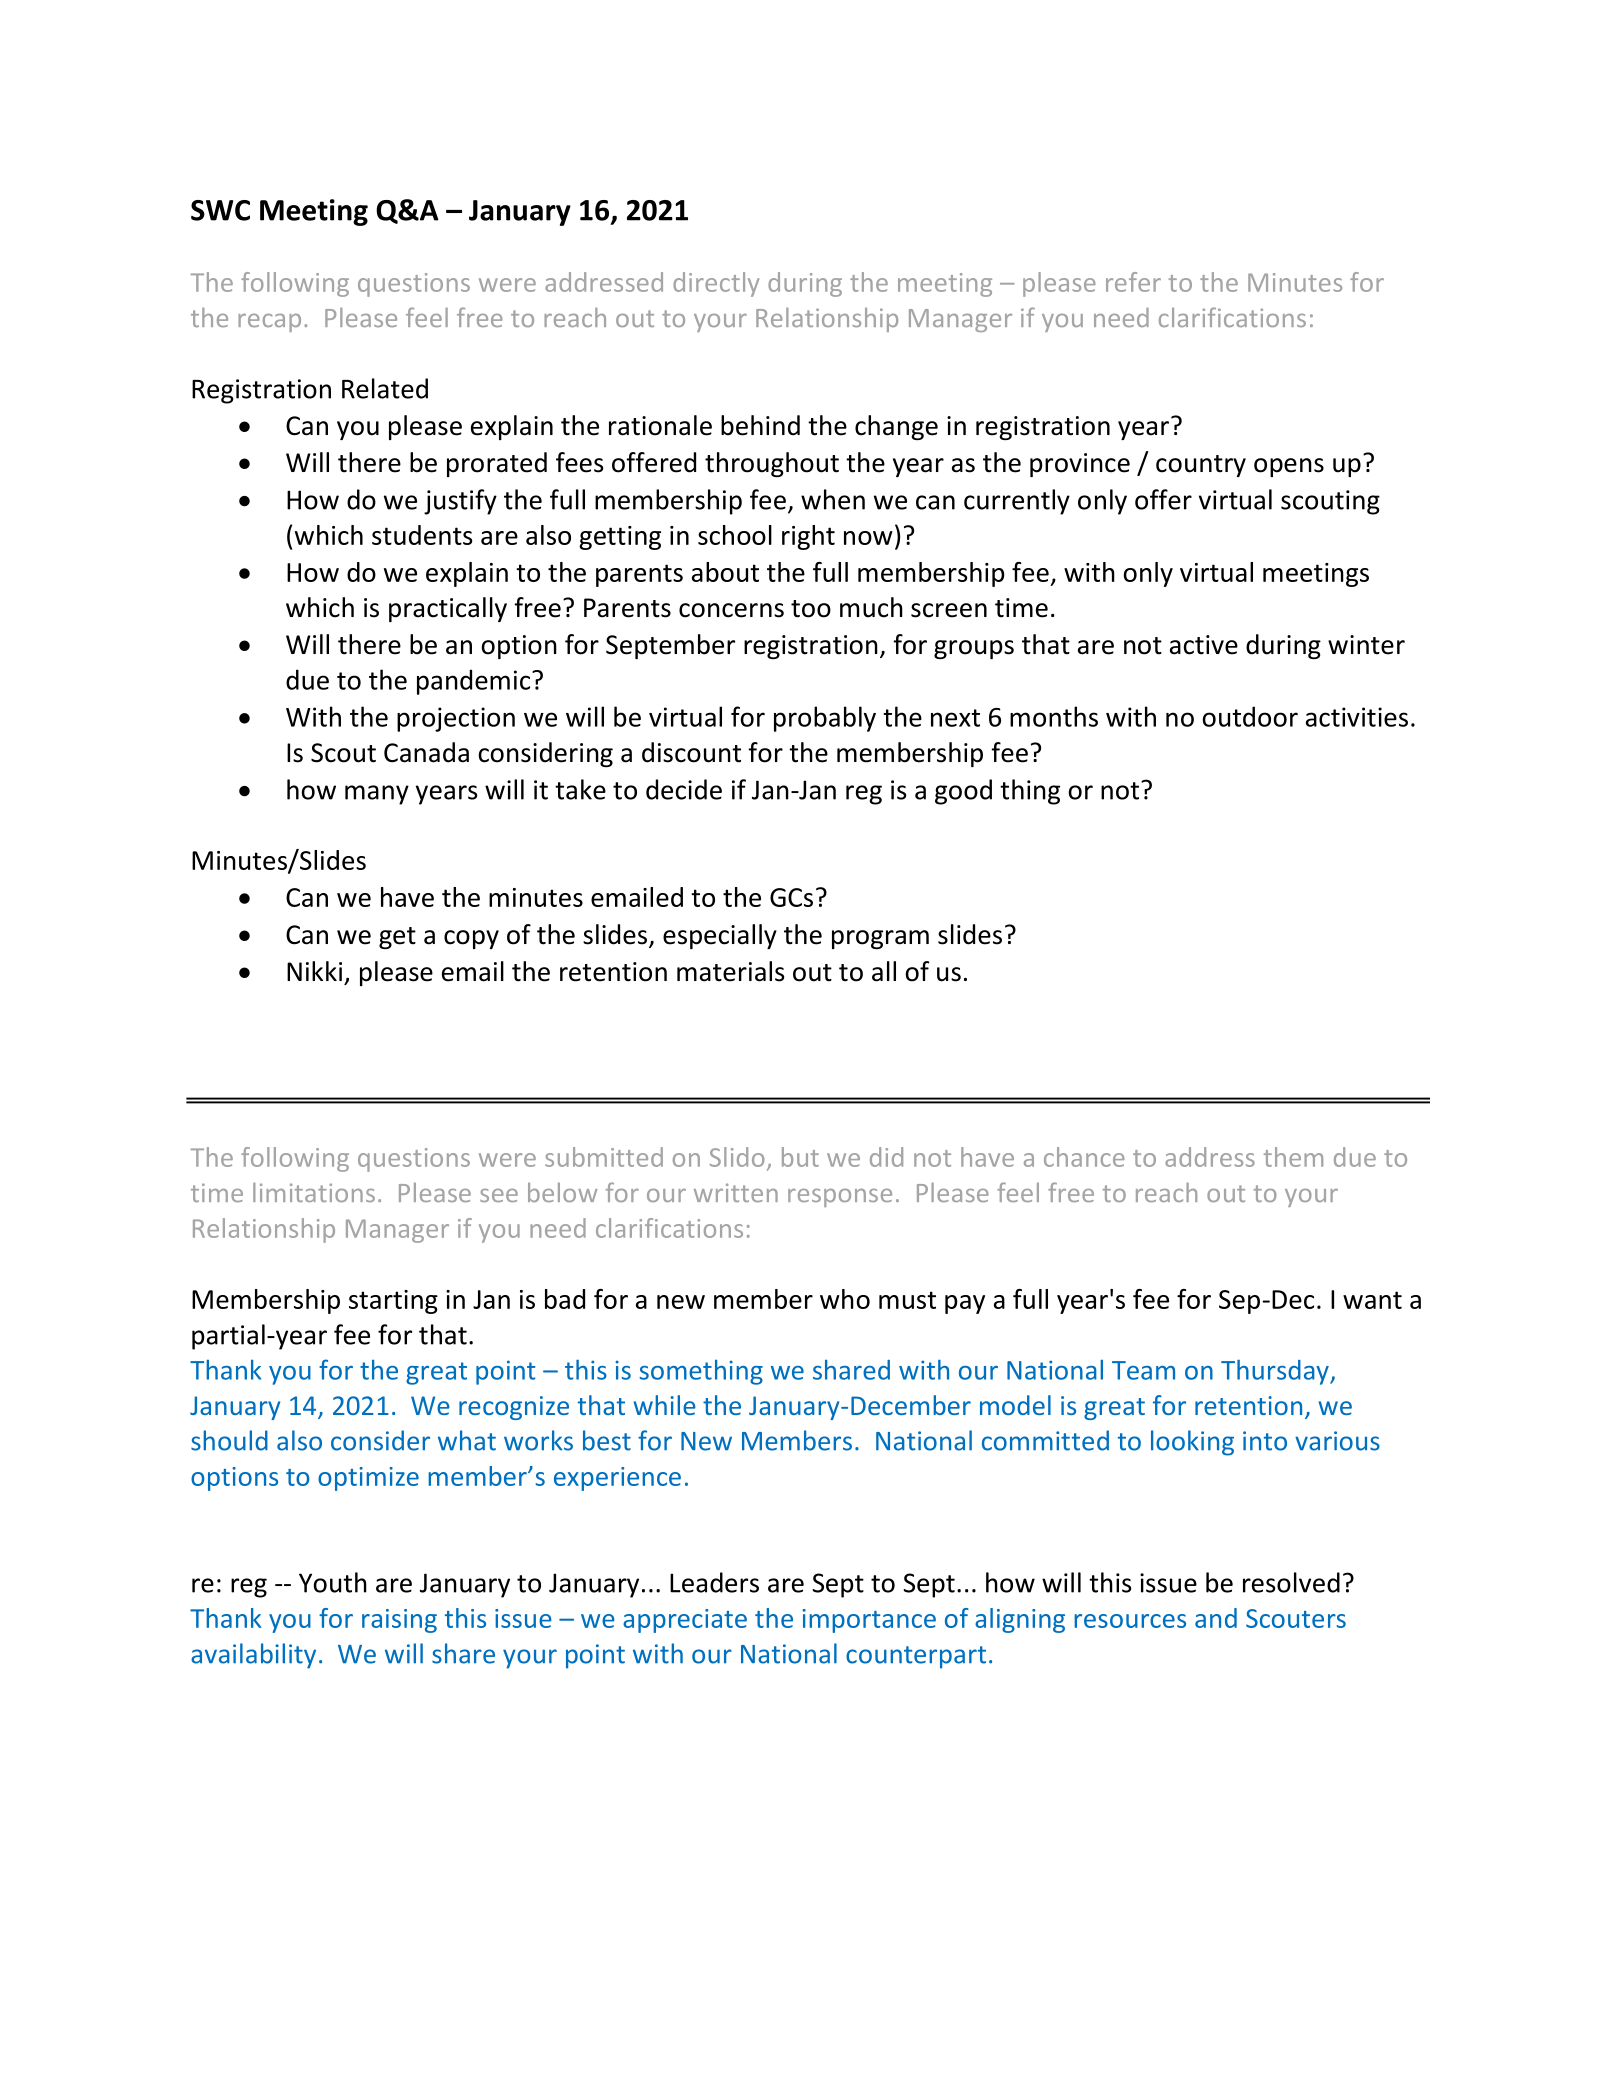 This page has width=1616, height=2091. Describe the element at coordinates (426, 752) in the page. I see `Canada` at that location.
